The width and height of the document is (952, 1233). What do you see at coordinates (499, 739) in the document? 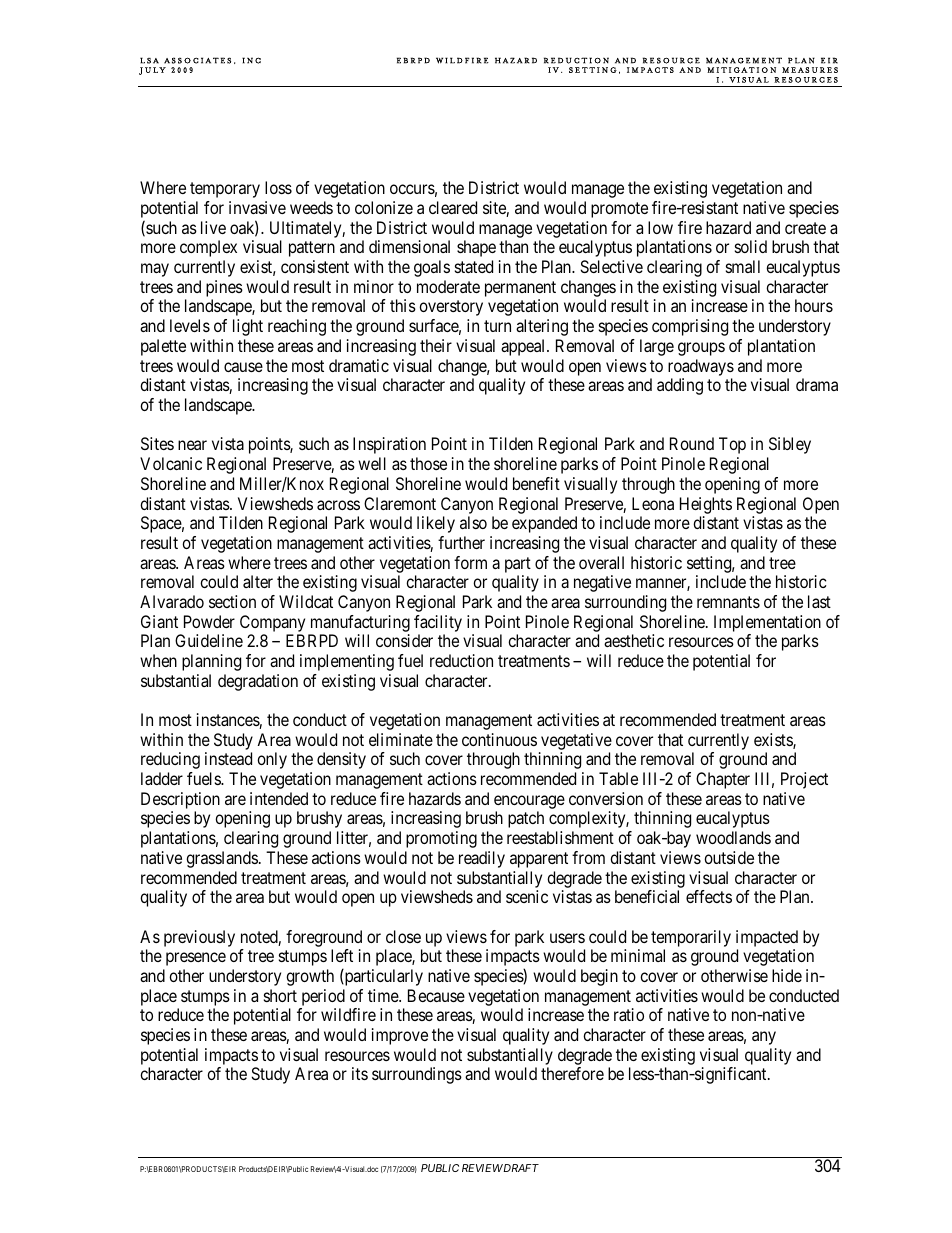
I see `continuous` at bounding box center [499, 739].
